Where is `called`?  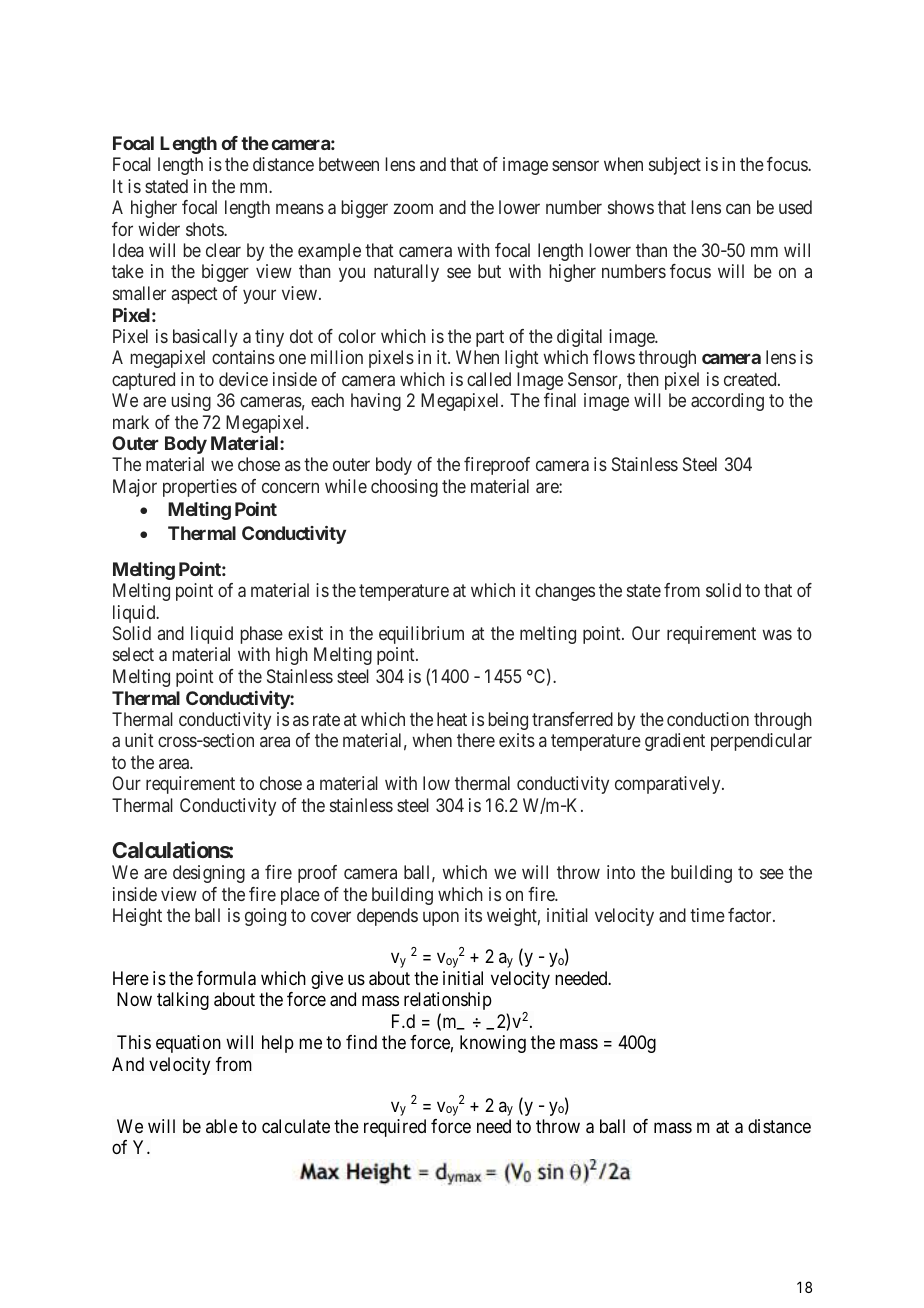 called is located at coordinates (489, 379).
